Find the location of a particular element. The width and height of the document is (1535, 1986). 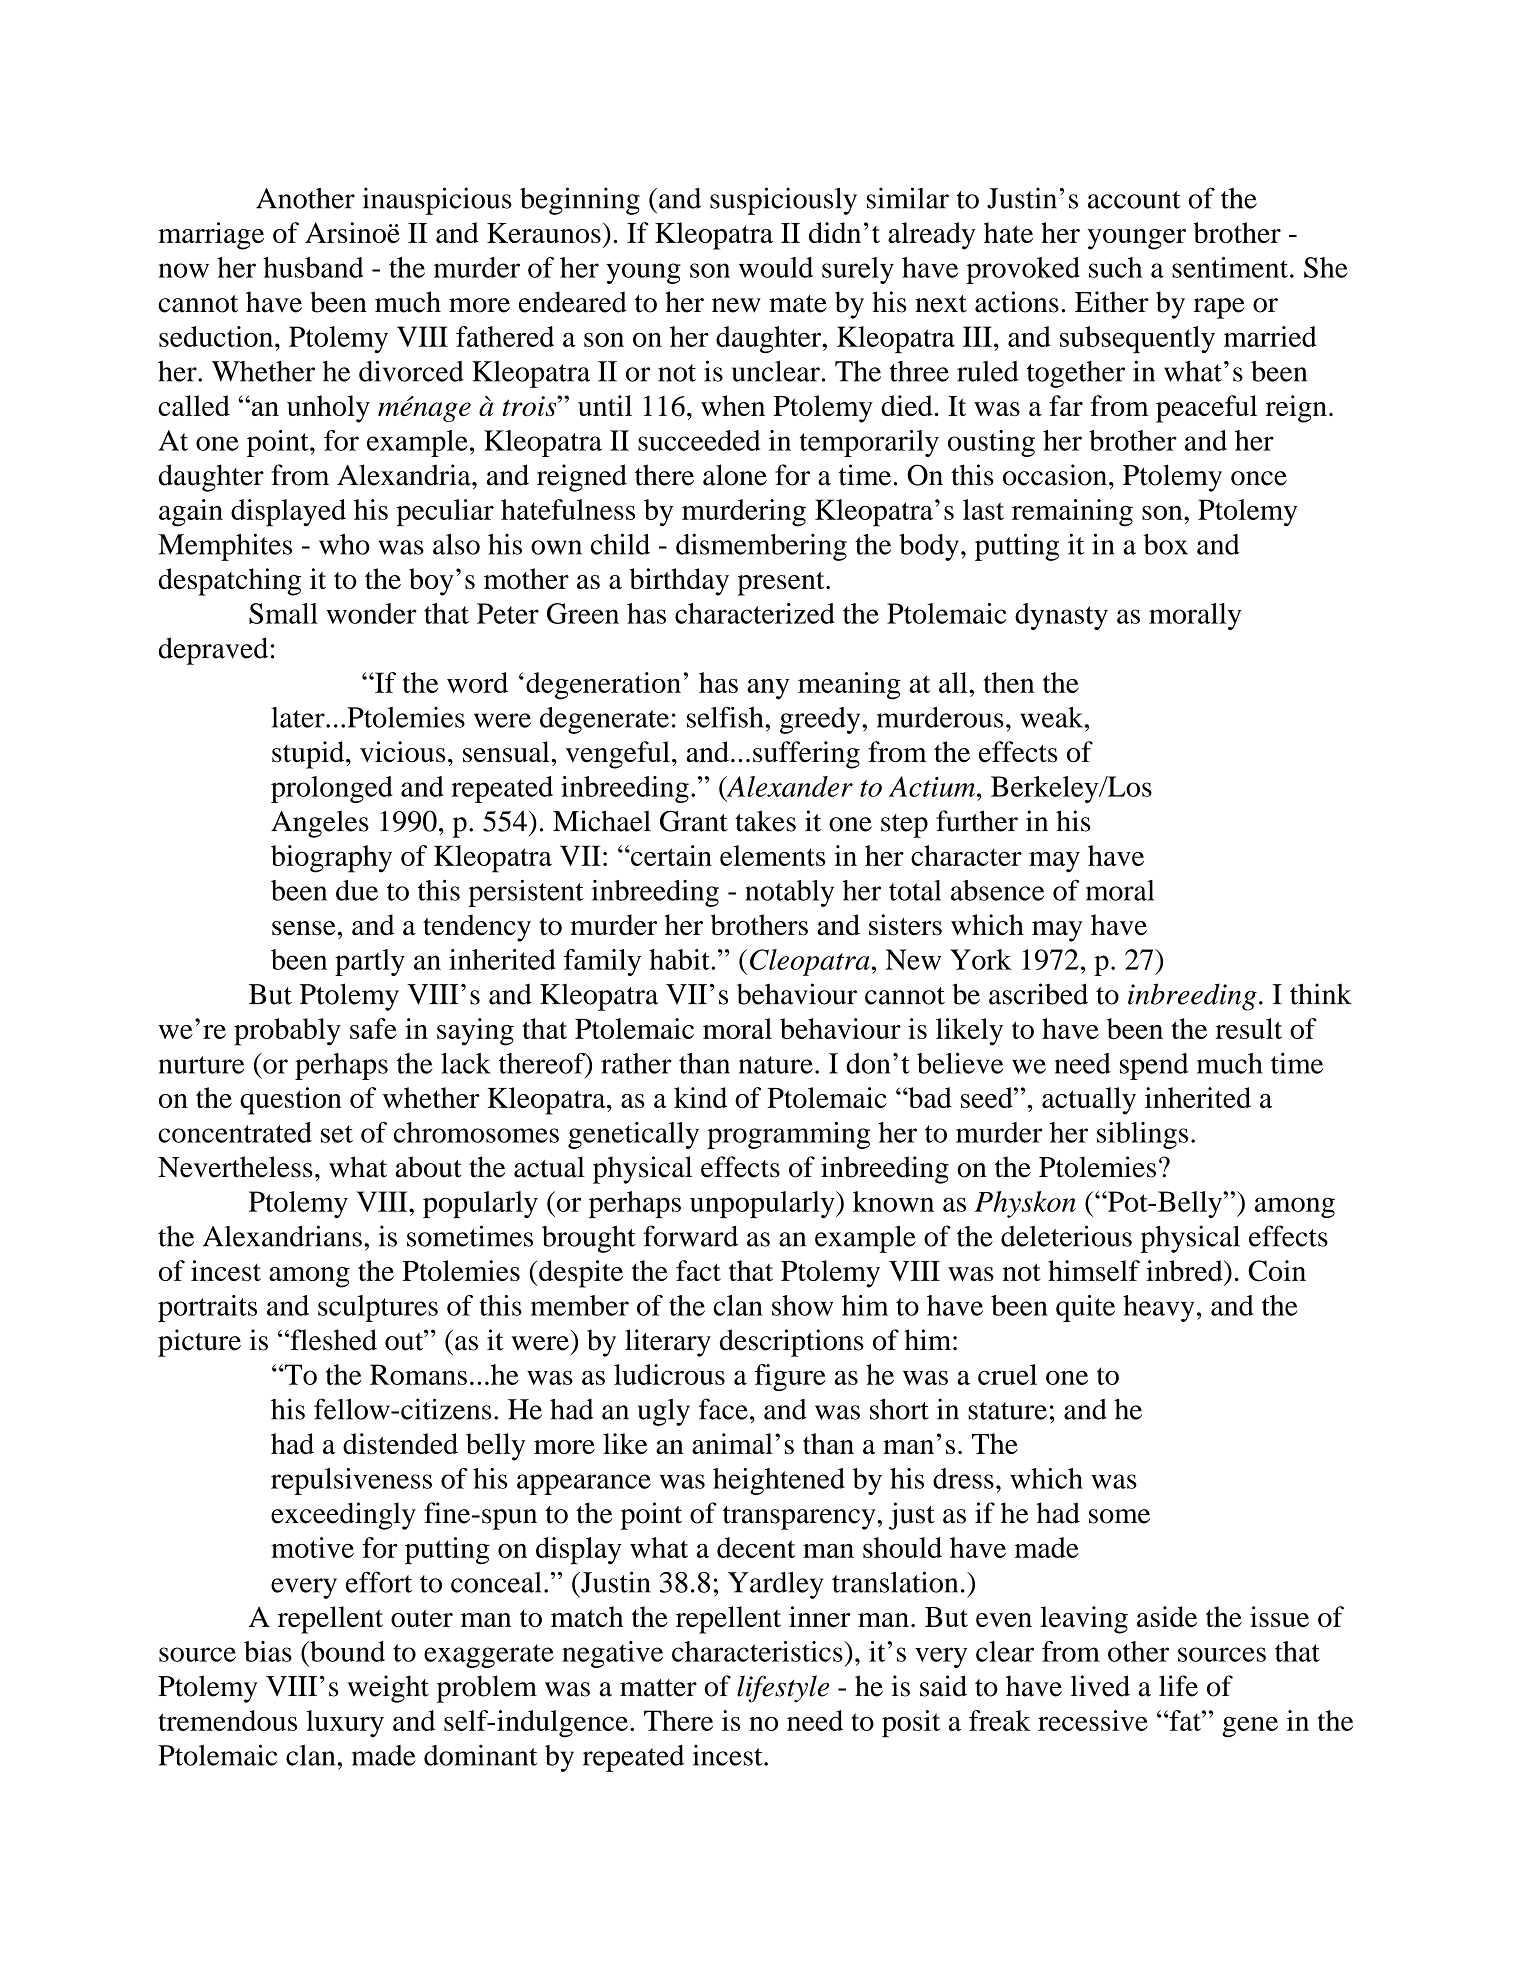

then is located at coordinates (1009, 682).
